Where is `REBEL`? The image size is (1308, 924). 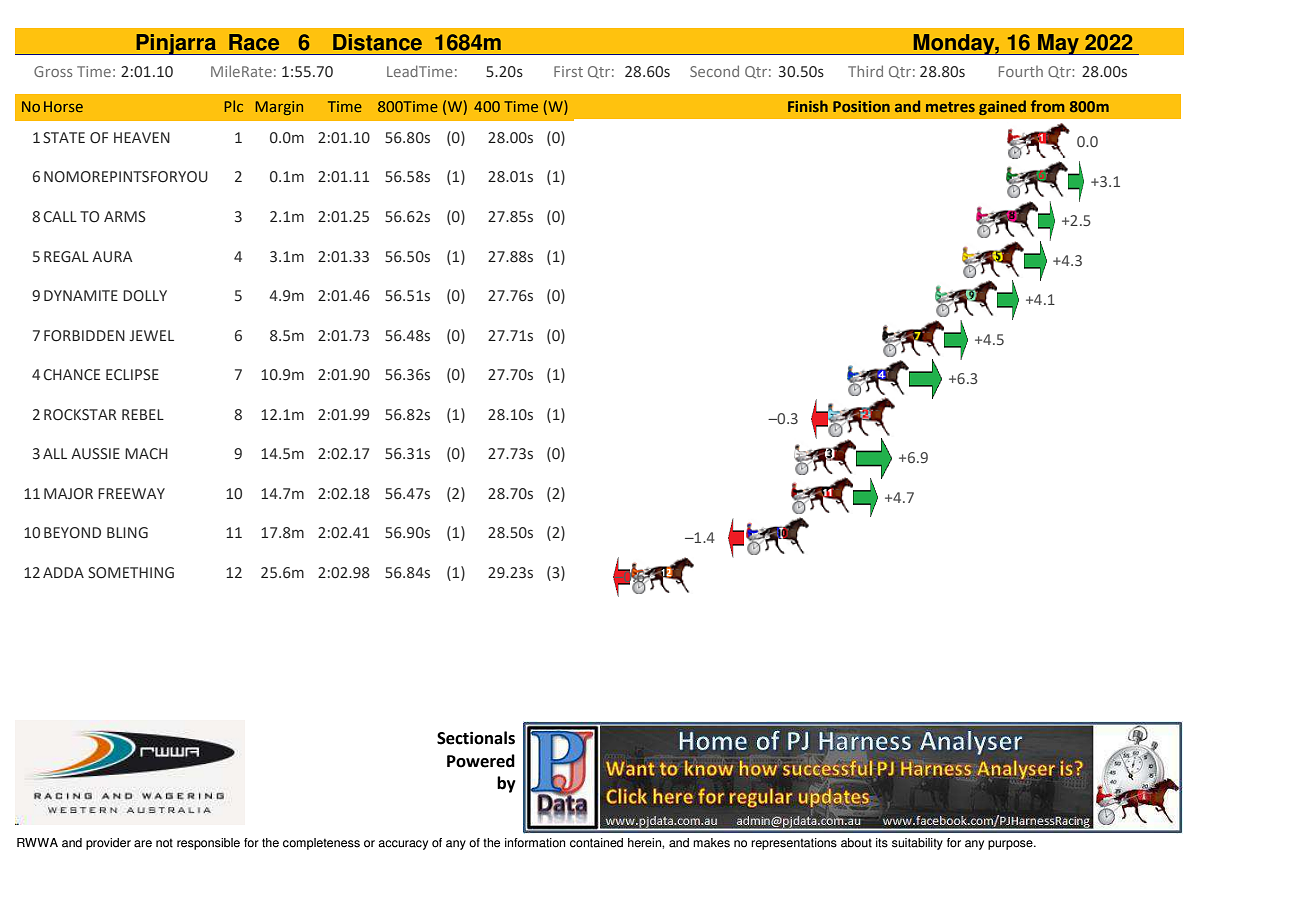
REBEL is located at coordinates (143, 414).
